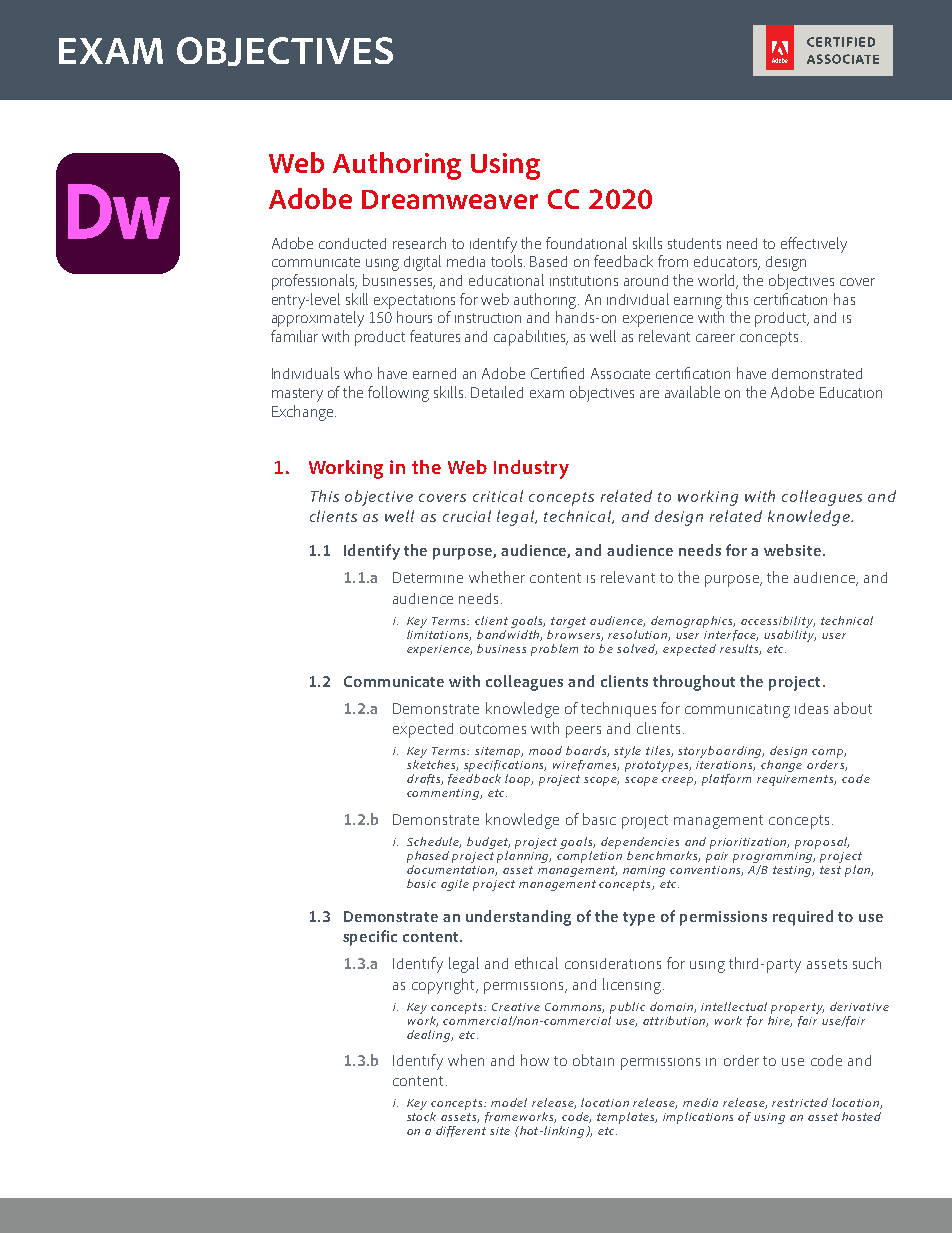 The height and width of the image is (1233, 952). I want to click on problem, so click(554, 650).
